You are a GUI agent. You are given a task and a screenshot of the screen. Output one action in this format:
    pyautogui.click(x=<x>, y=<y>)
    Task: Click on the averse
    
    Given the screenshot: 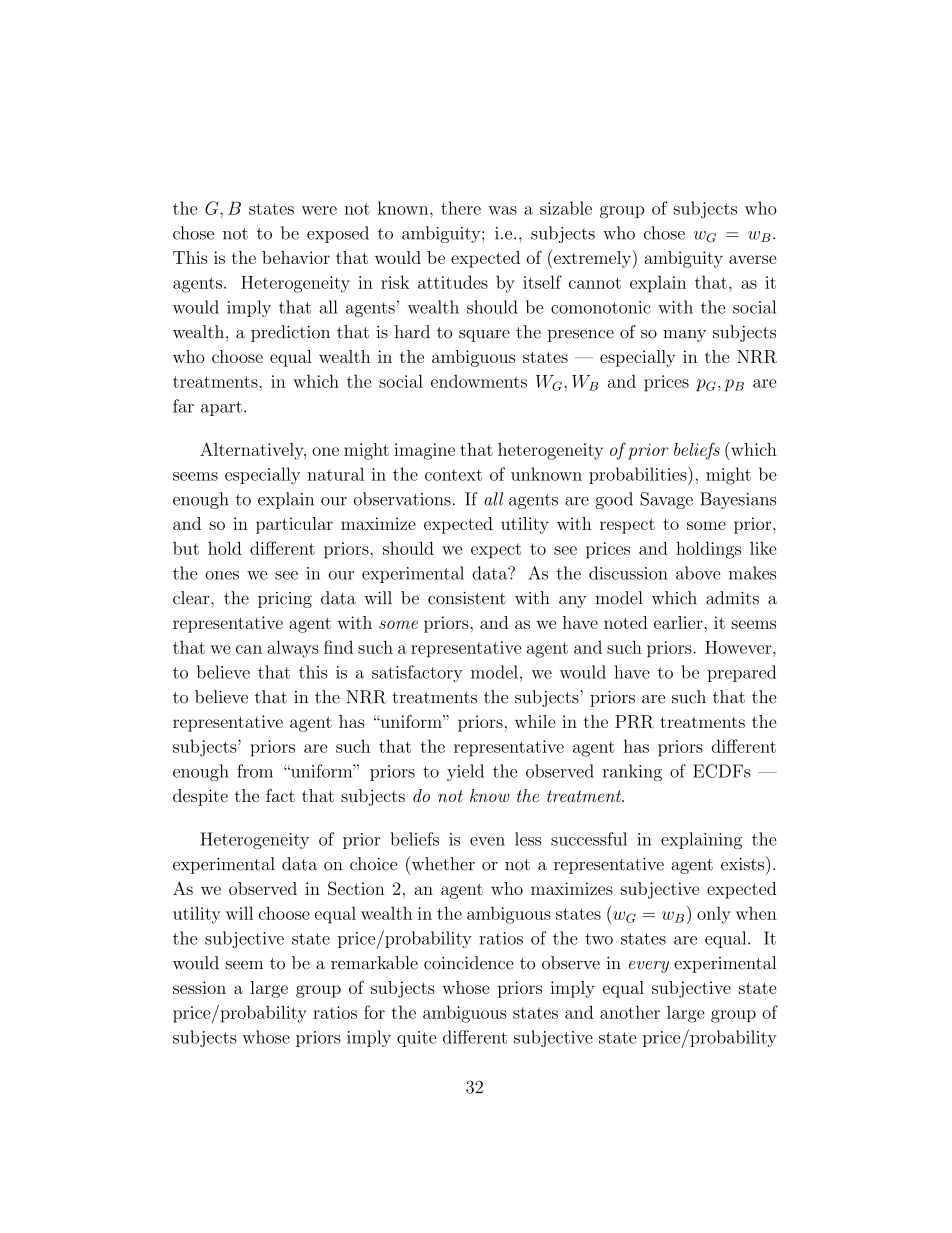 What is the action you would take?
    pyautogui.click(x=753, y=259)
